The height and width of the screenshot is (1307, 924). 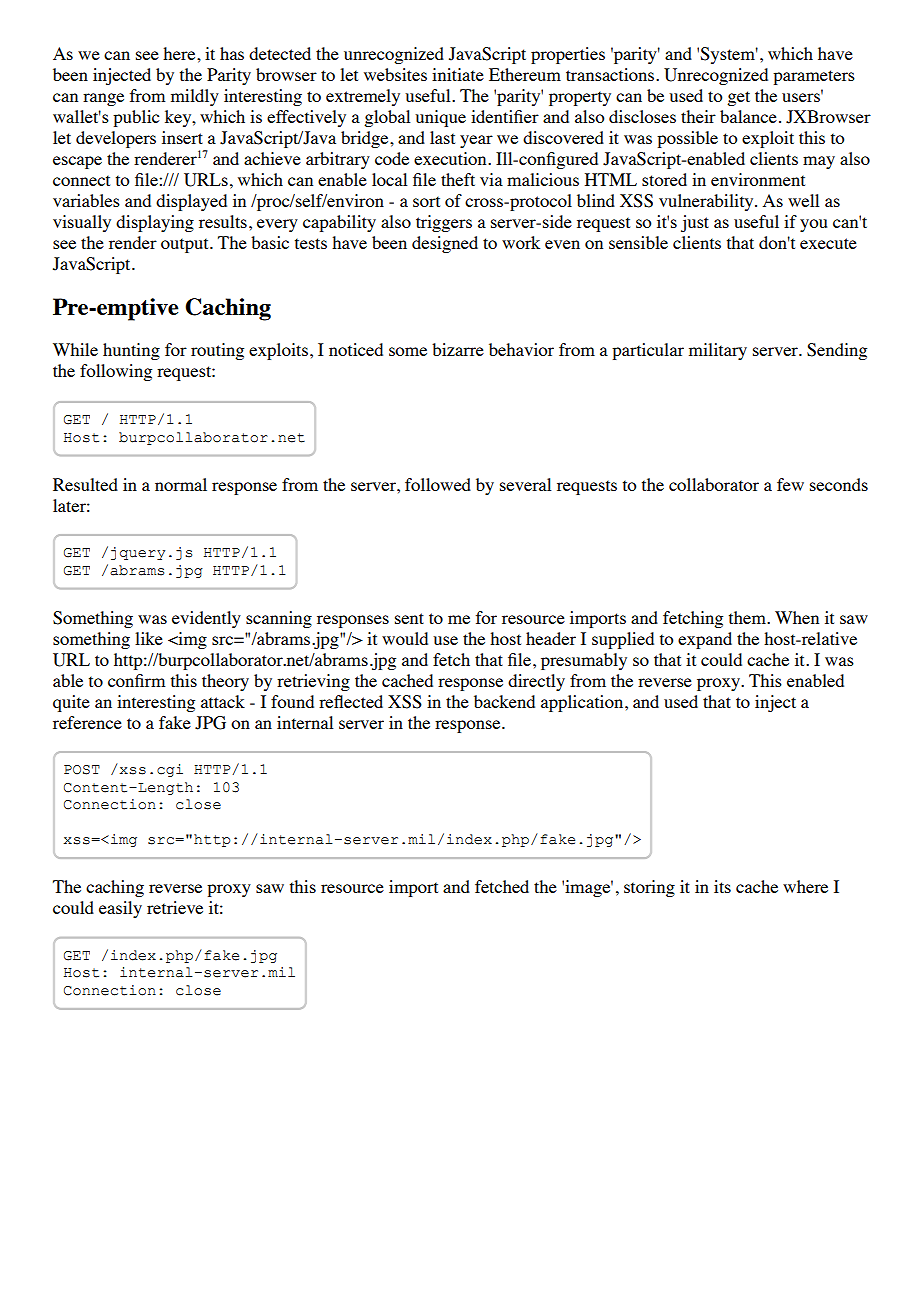 What do you see at coordinates (649, 888) in the screenshot?
I see `storing` at bounding box center [649, 888].
